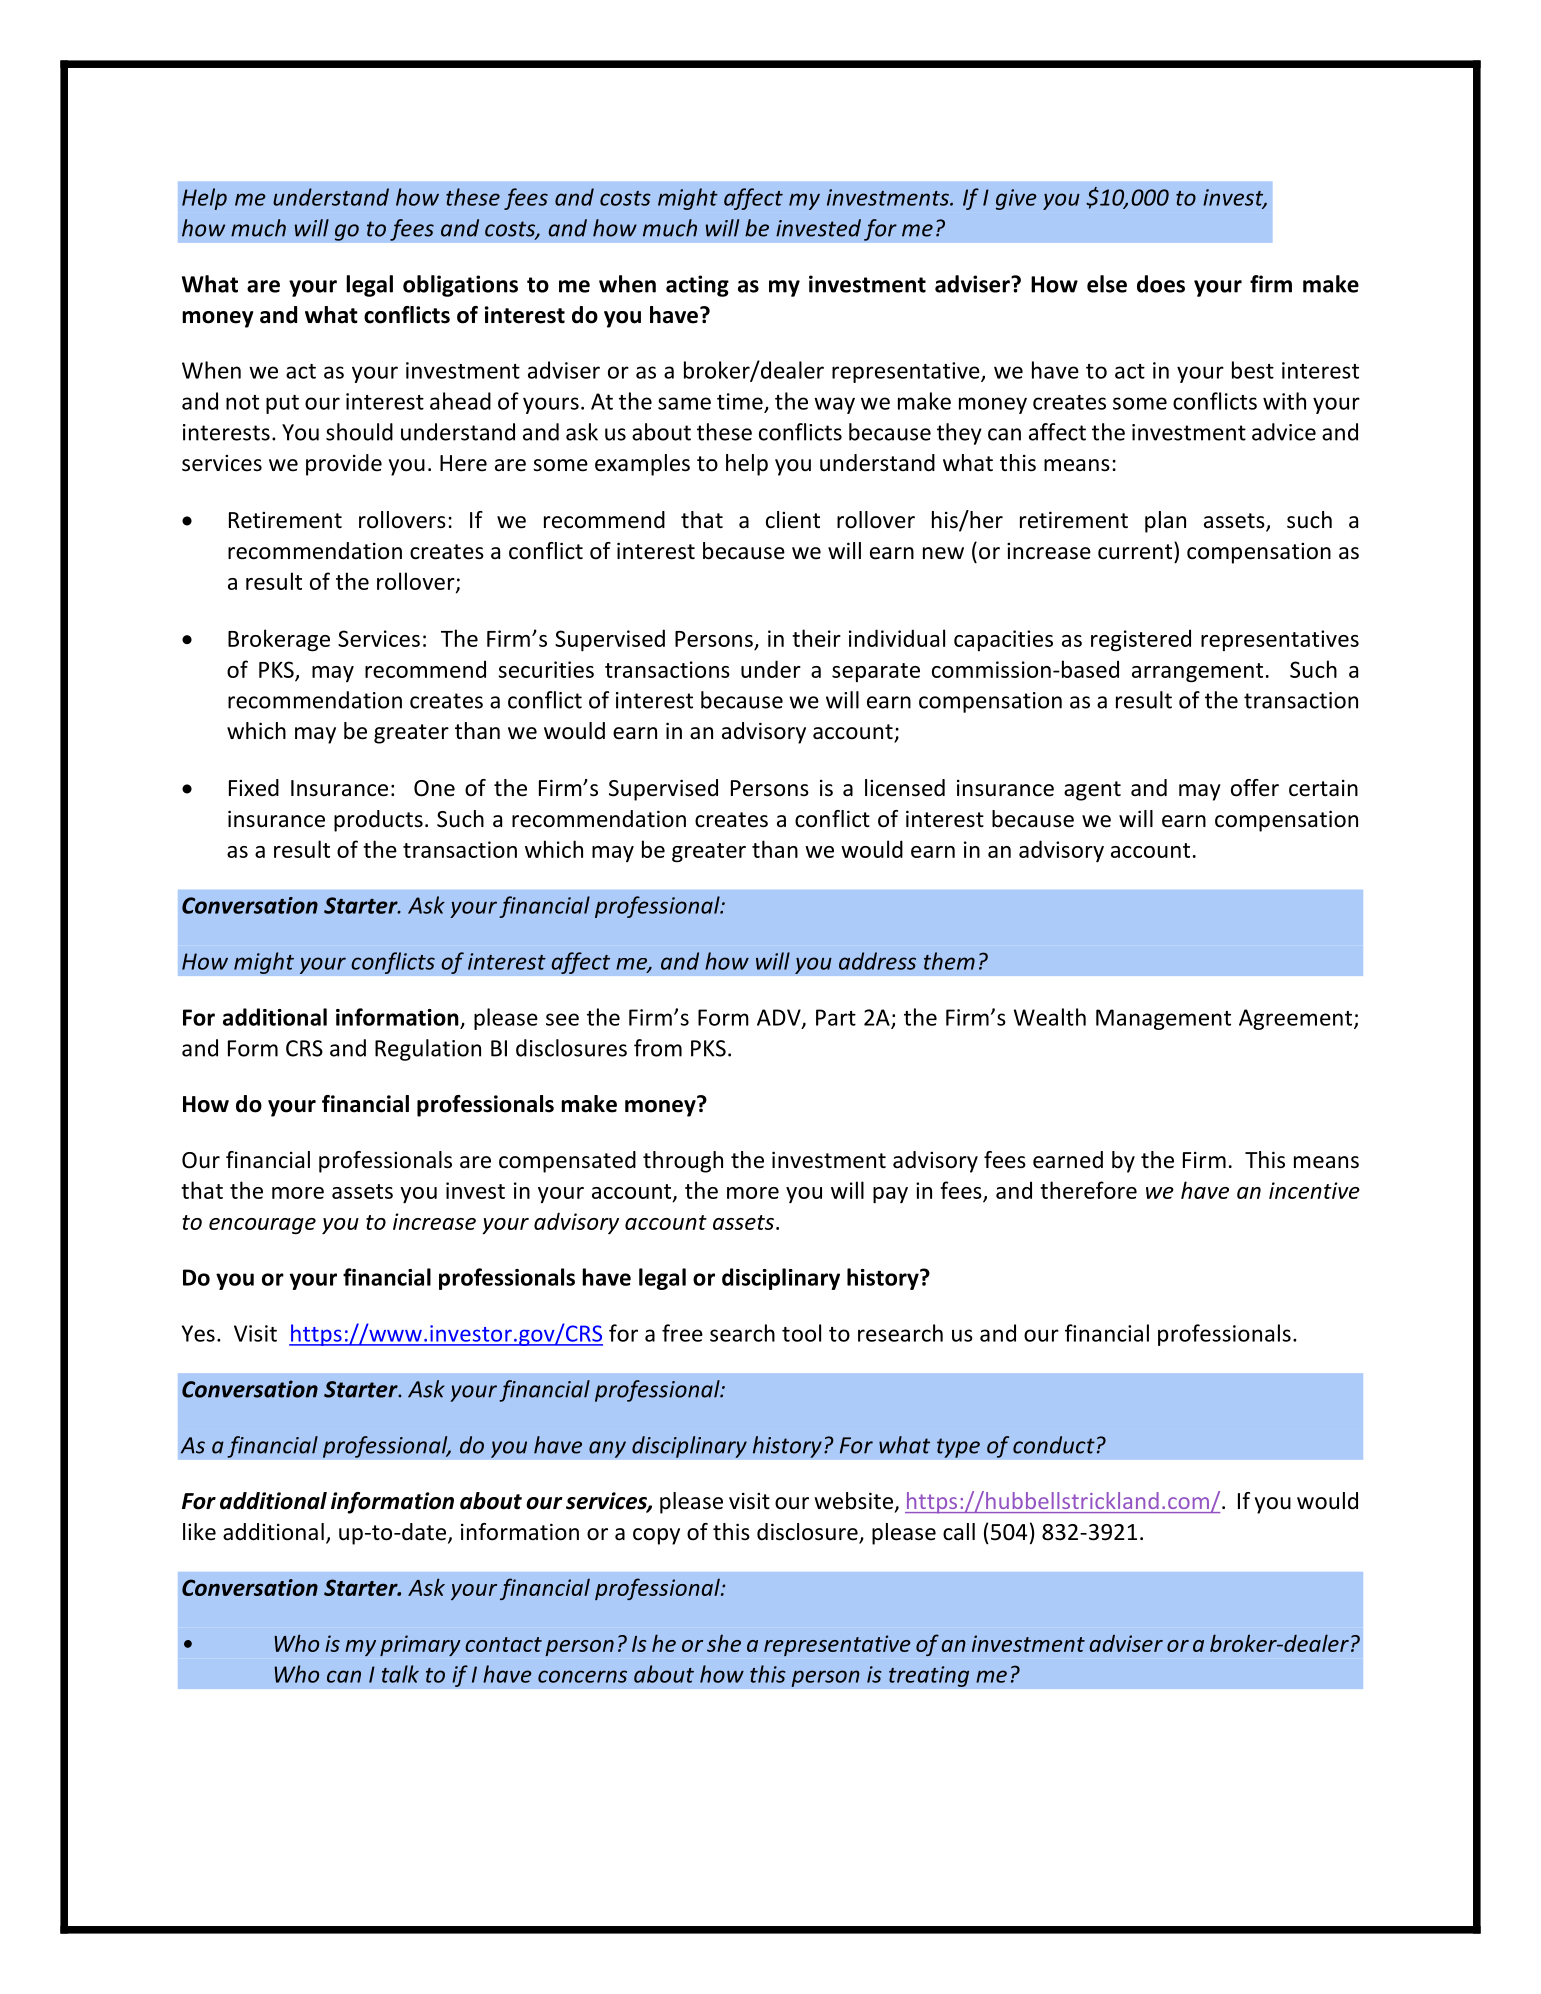  What do you see at coordinates (929, 1676) in the screenshot?
I see `treating` at bounding box center [929, 1676].
